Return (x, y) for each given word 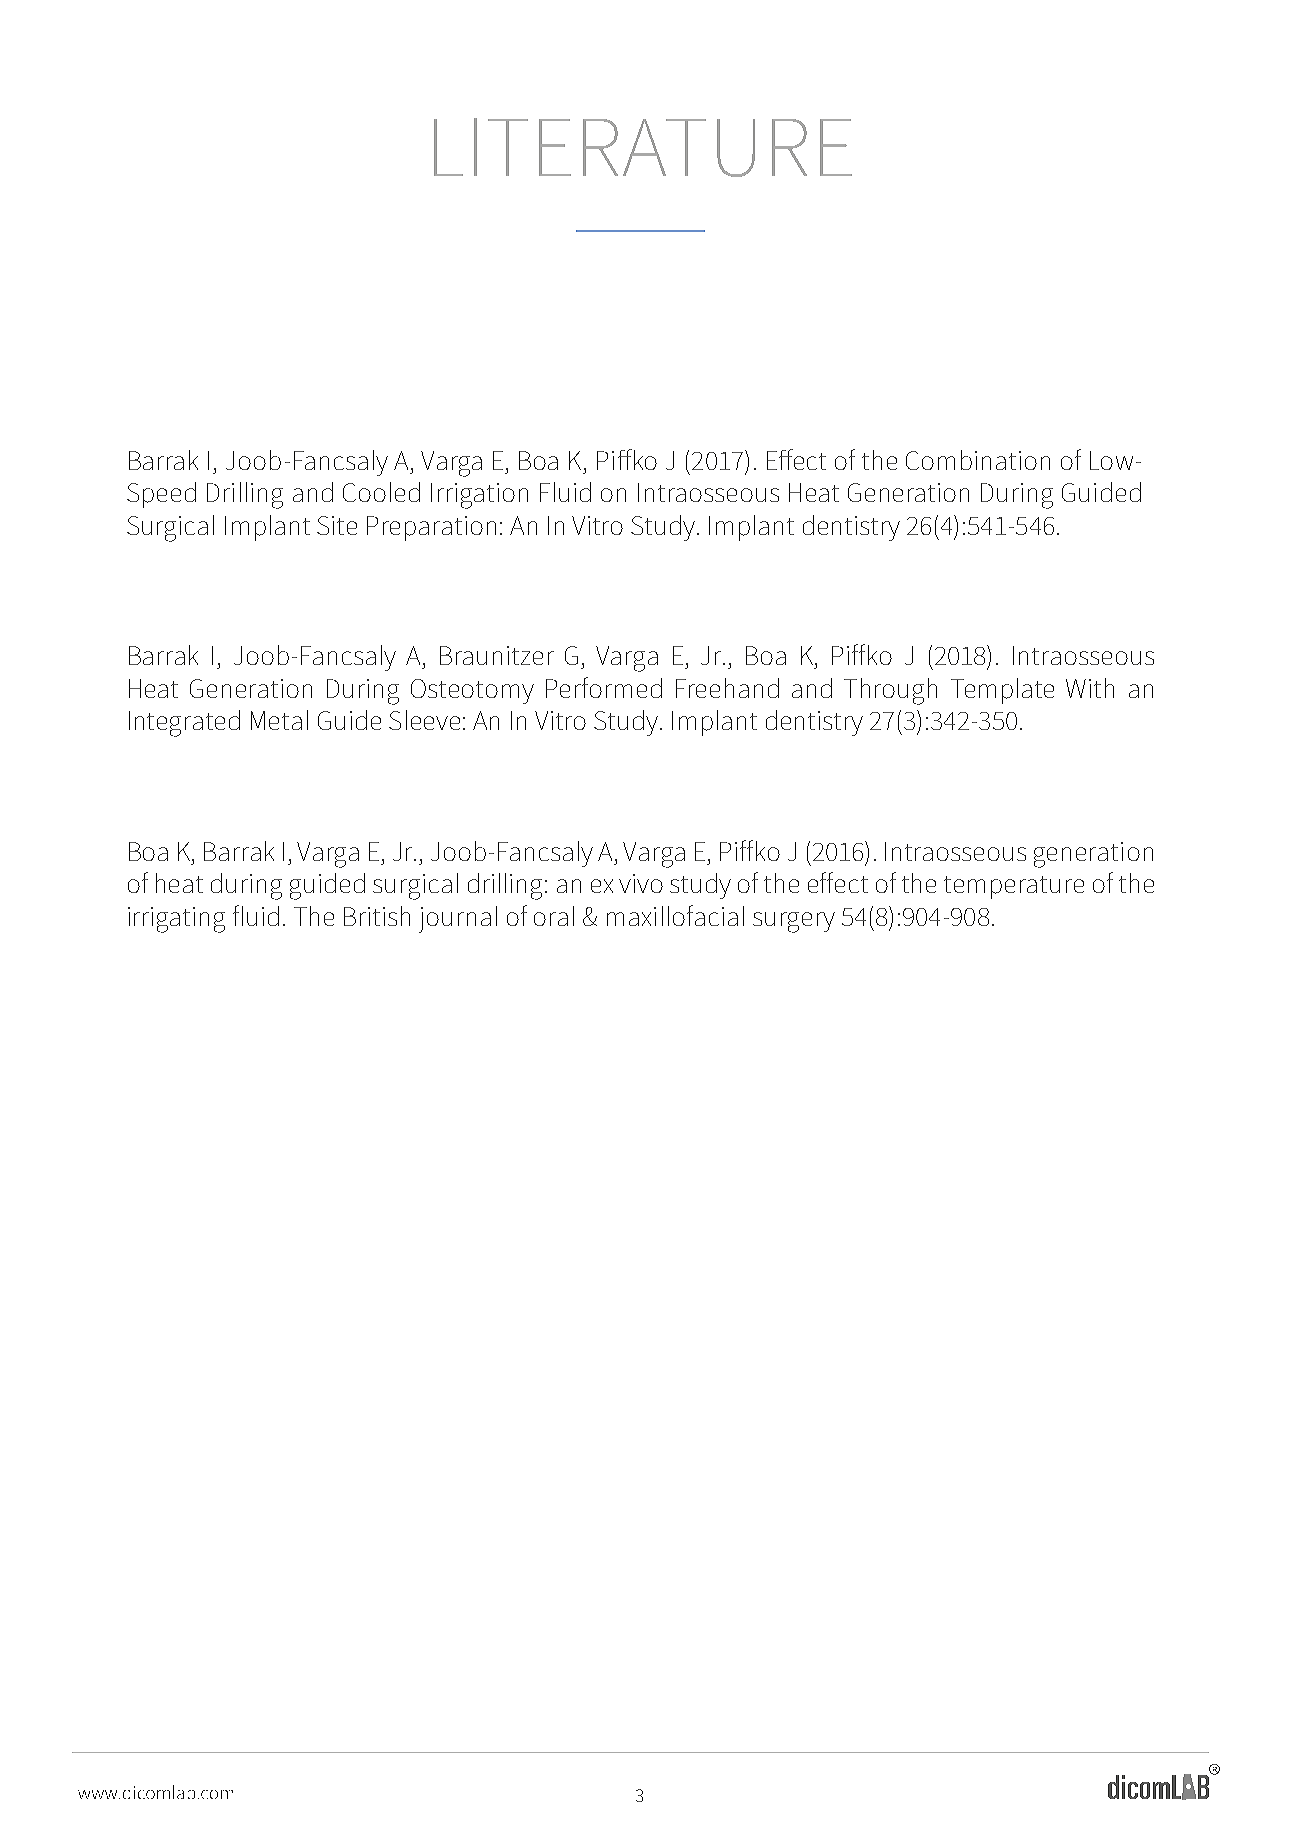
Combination (978, 460)
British (377, 916)
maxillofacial (675, 915)
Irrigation (479, 496)
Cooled (381, 492)
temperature (1014, 887)
